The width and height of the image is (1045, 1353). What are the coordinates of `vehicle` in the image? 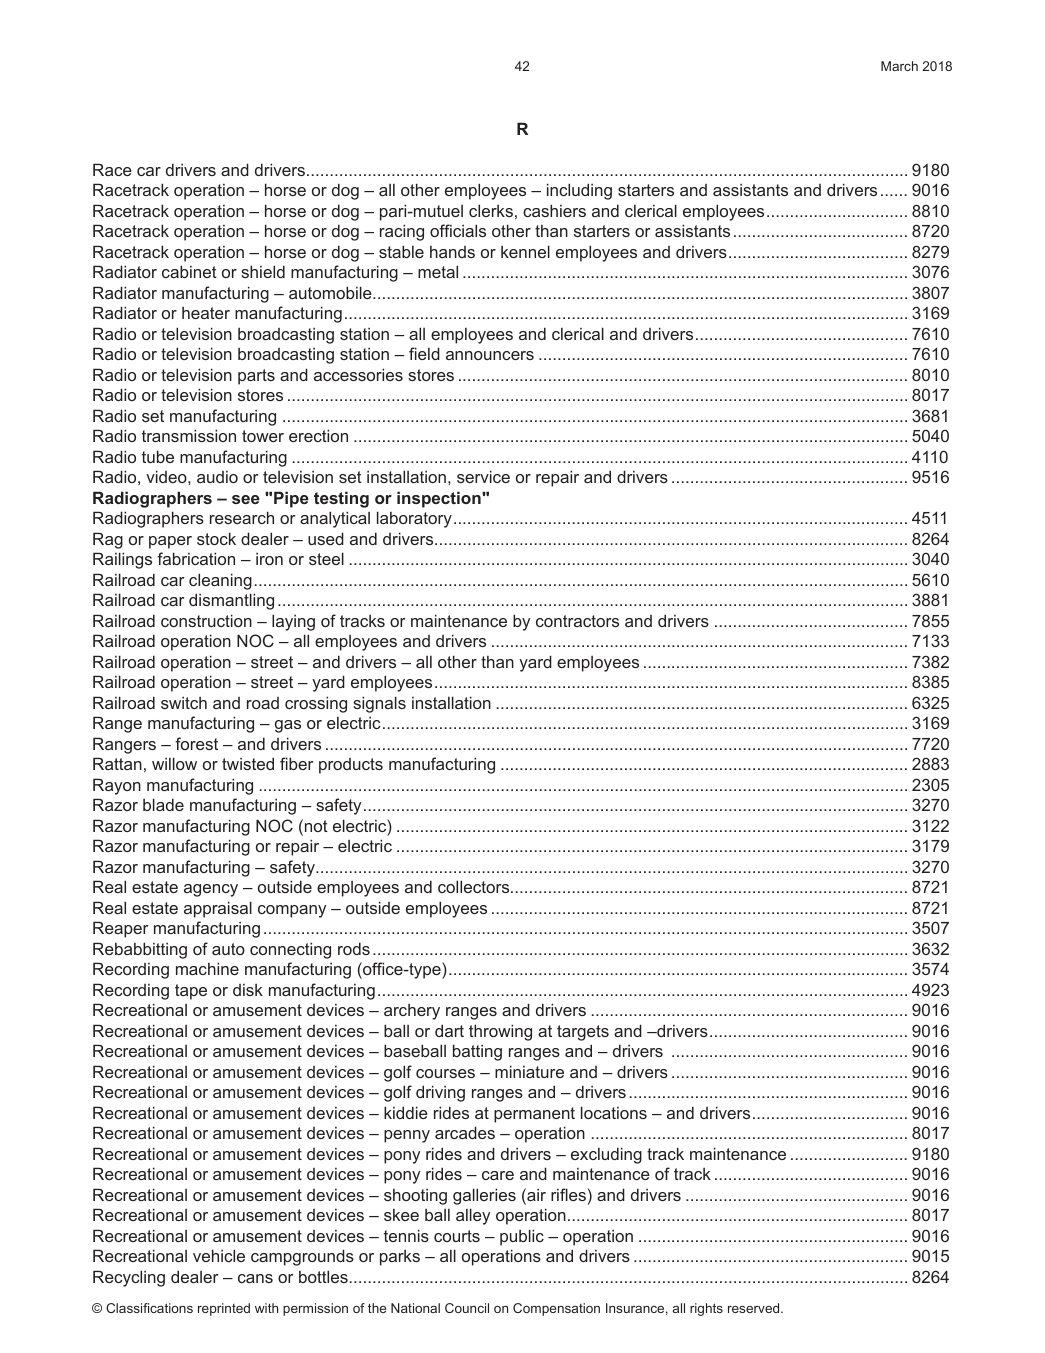 It's located at (219, 1255).
